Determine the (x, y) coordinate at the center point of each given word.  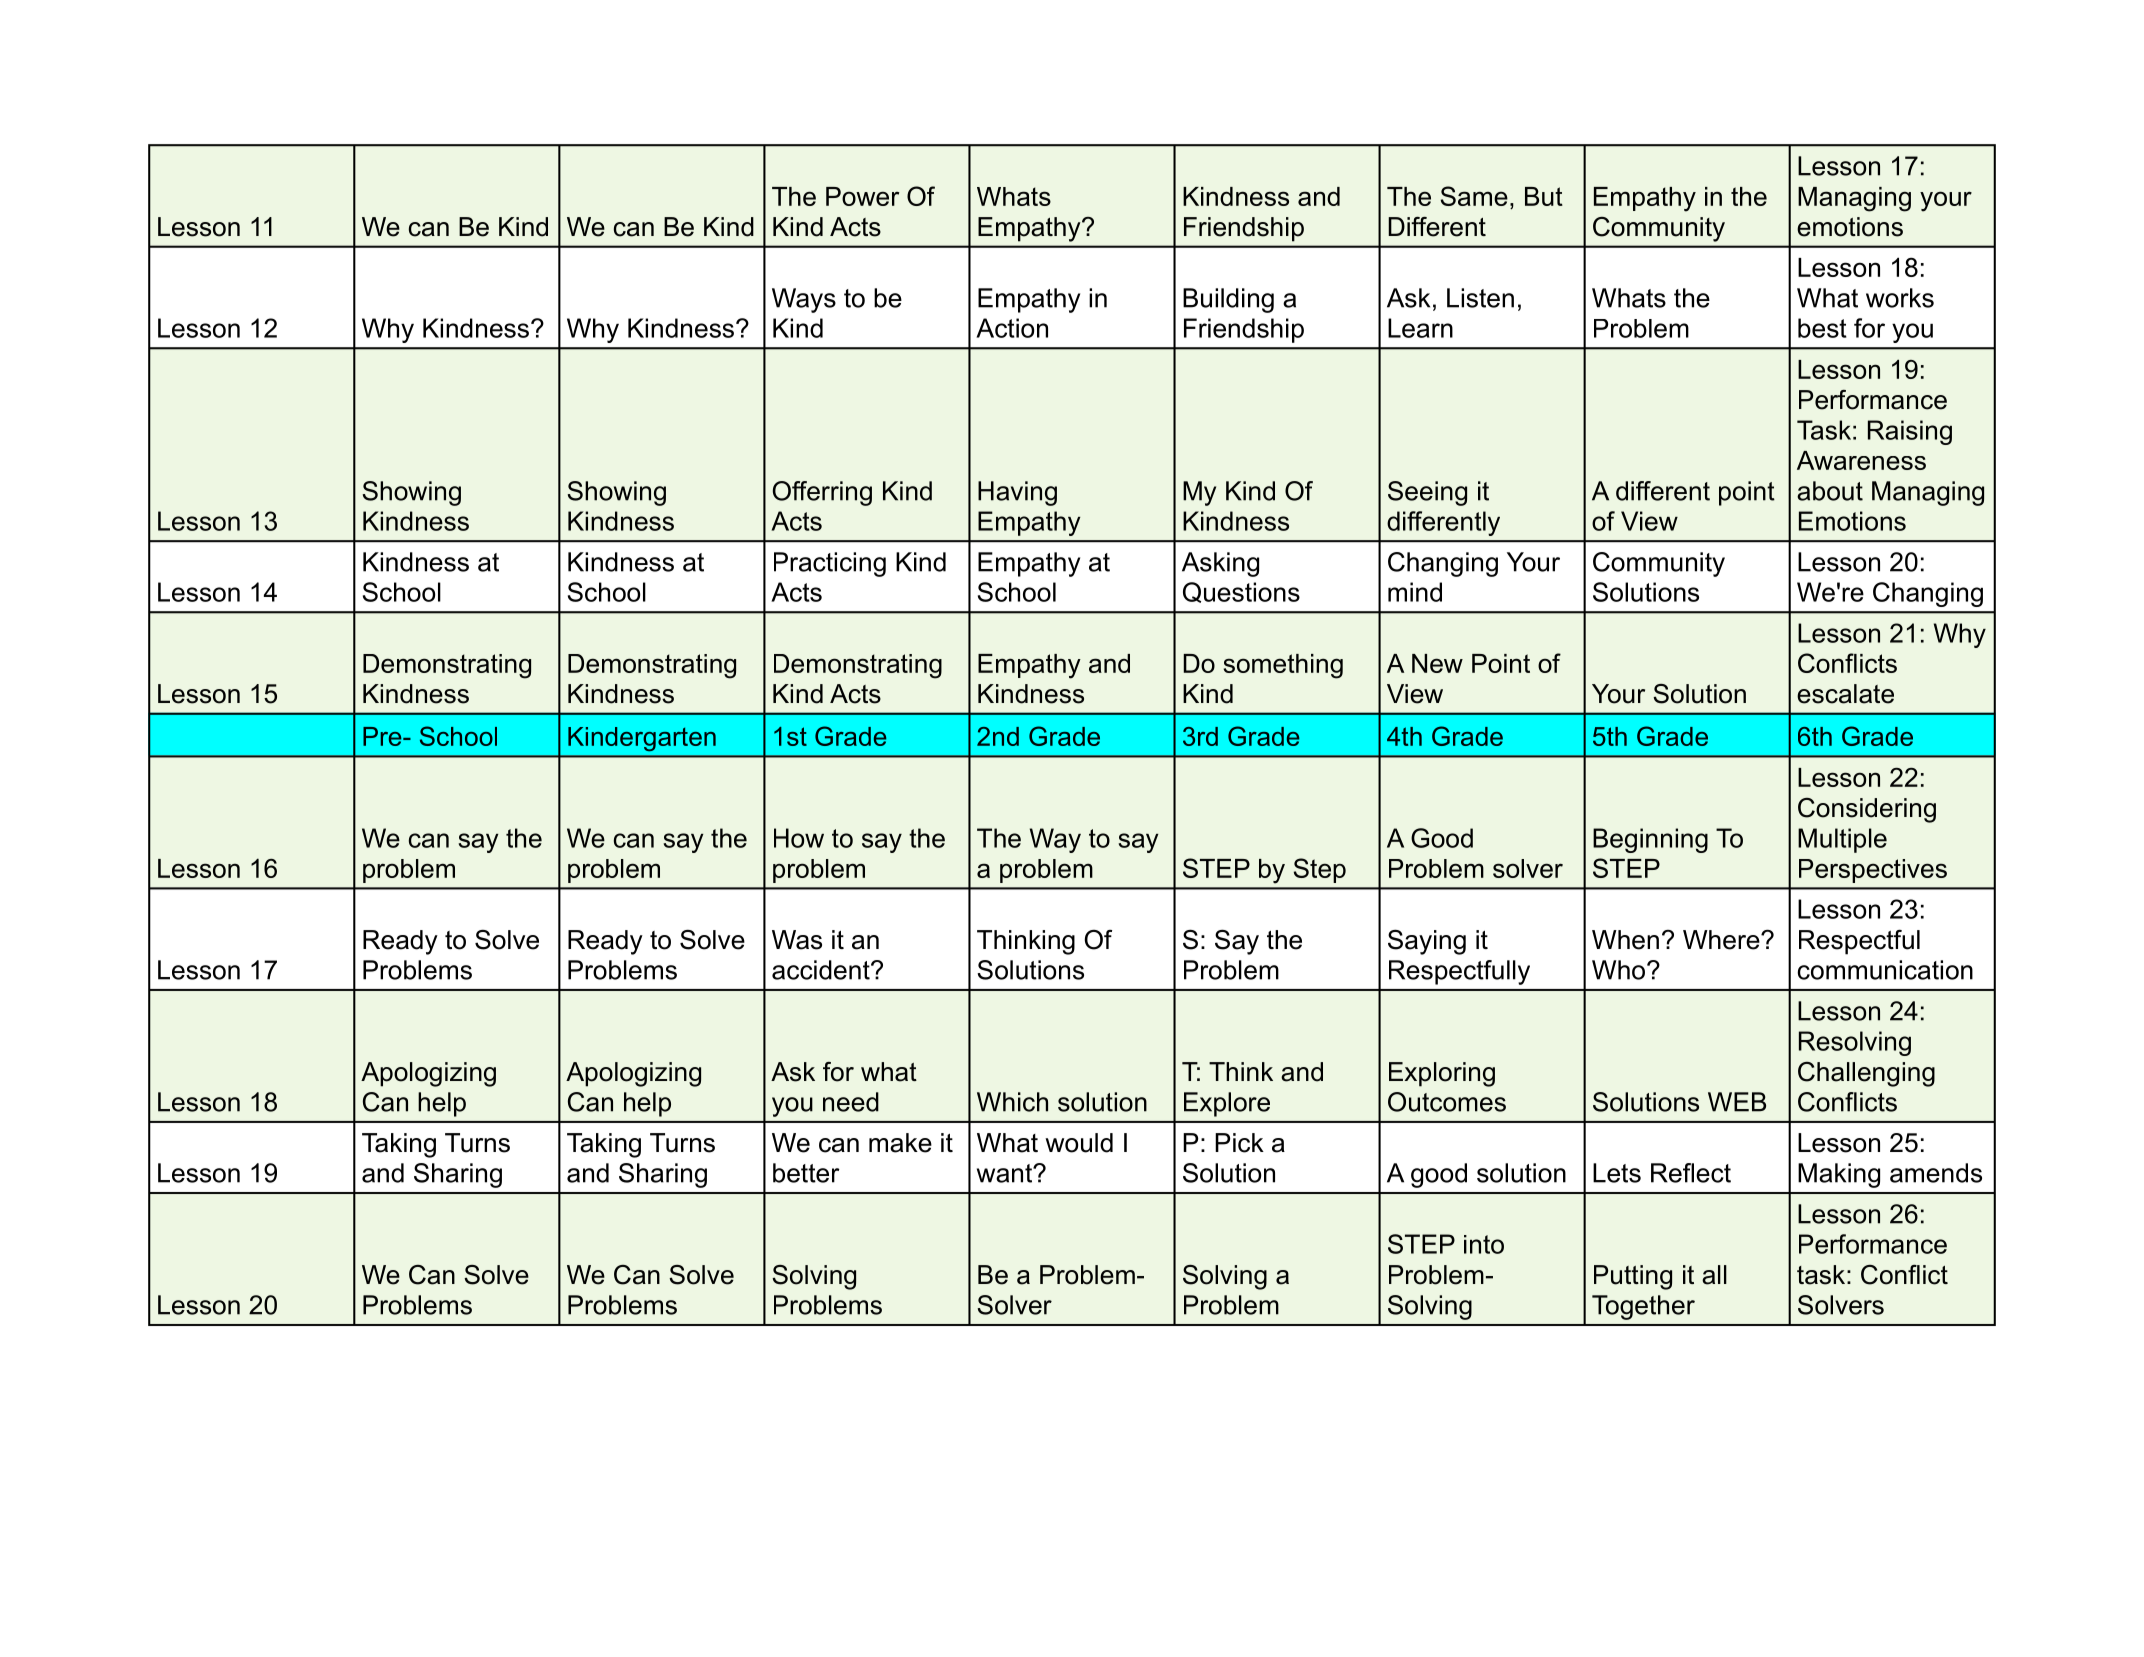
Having (1017, 493)
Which (1012, 1102)
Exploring (1442, 1074)
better (806, 1173)
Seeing (1427, 493)
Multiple (1842, 840)
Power (862, 196)
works (1900, 298)
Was (797, 940)
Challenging (1866, 1074)
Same (1474, 196)
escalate (1845, 694)
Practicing (830, 564)
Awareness (1861, 460)
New (1437, 663)
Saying (1427, 942)
